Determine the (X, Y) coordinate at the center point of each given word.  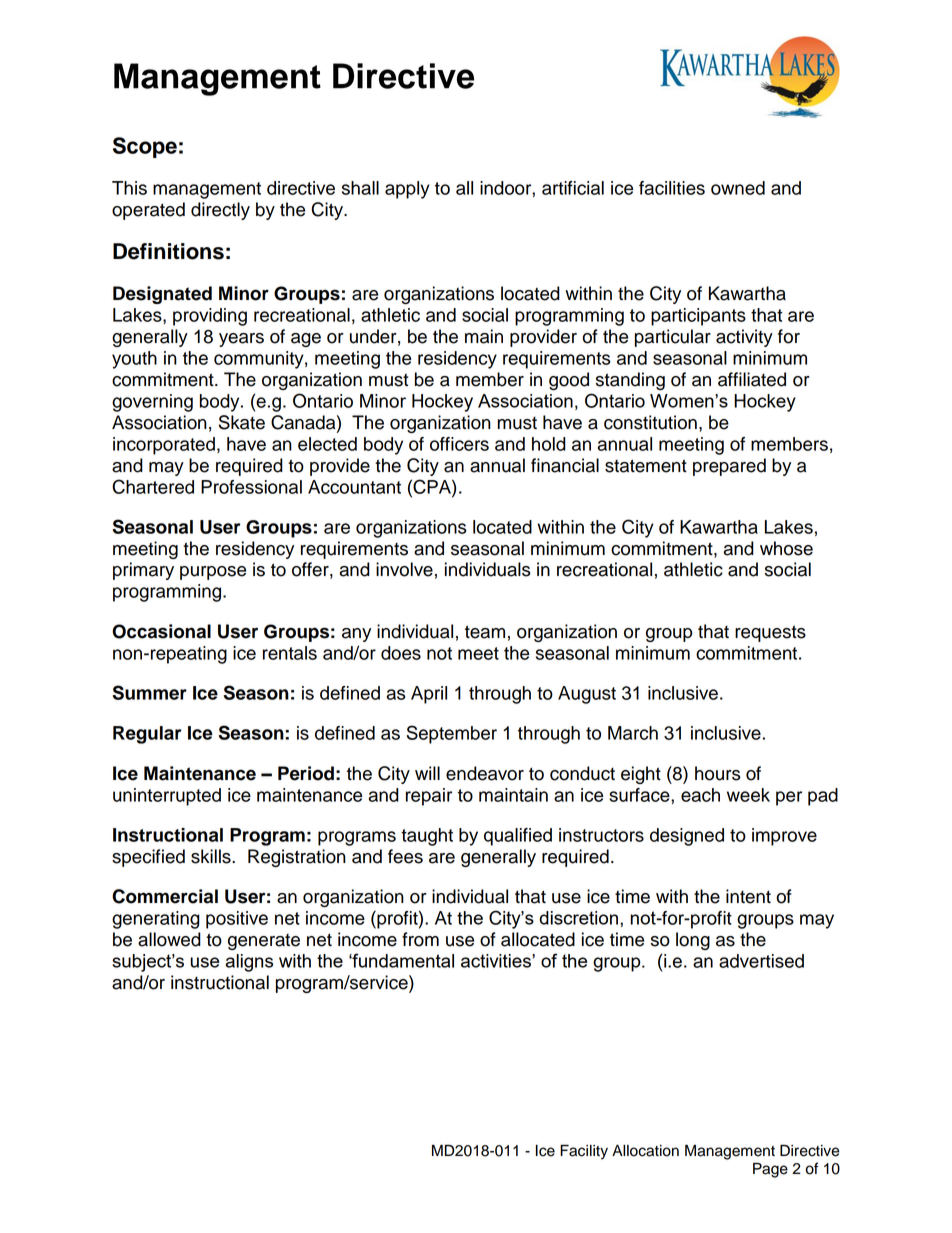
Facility (584, 1152)
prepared (729, 467)
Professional (251, 487)
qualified (518, 837)
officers (459, 444)
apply (407, 190)
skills (212, 856)
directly (220, 211)
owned (738, 188)
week (748, 795)
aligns (249, 963)
